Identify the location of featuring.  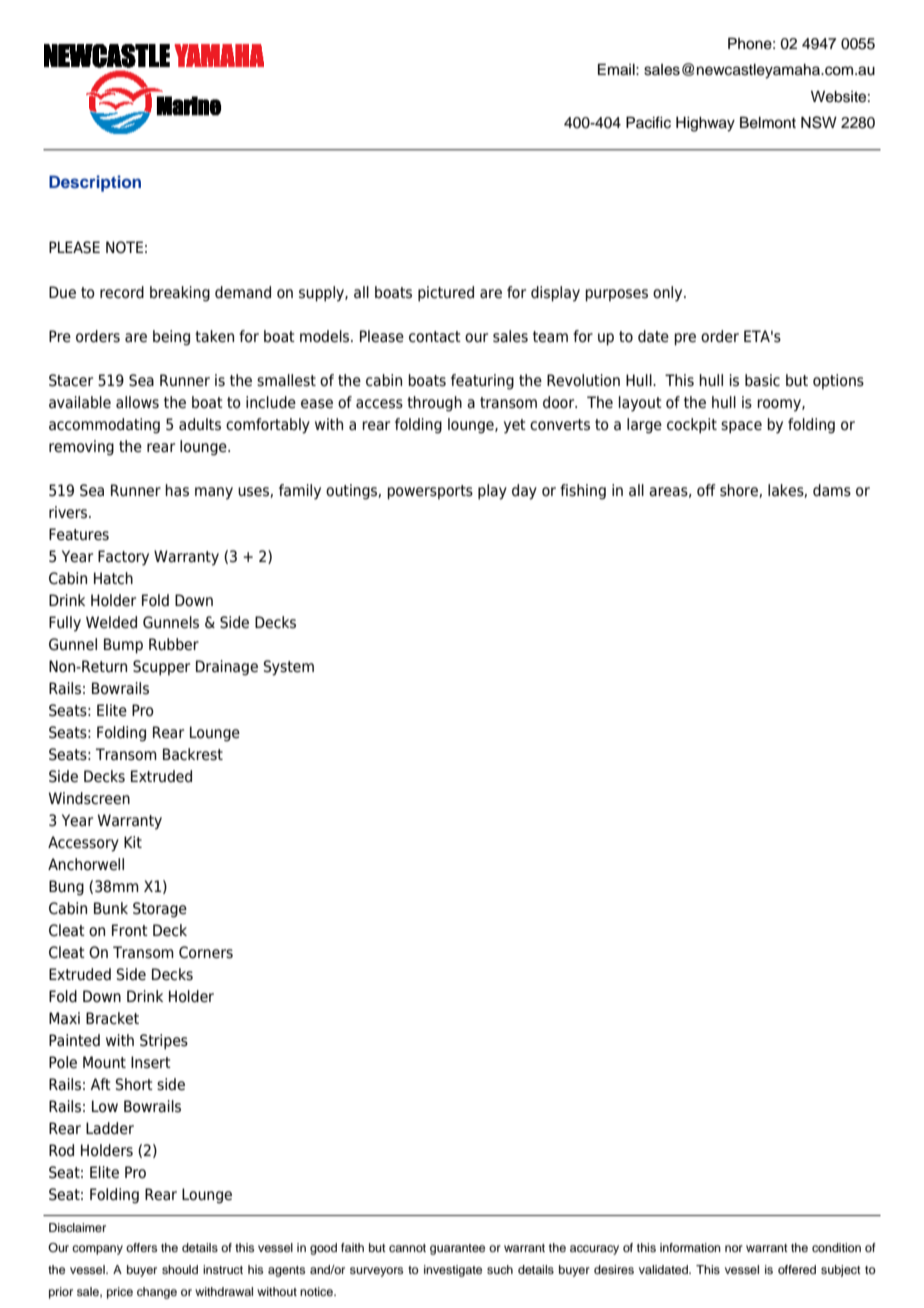
(482, 382).
